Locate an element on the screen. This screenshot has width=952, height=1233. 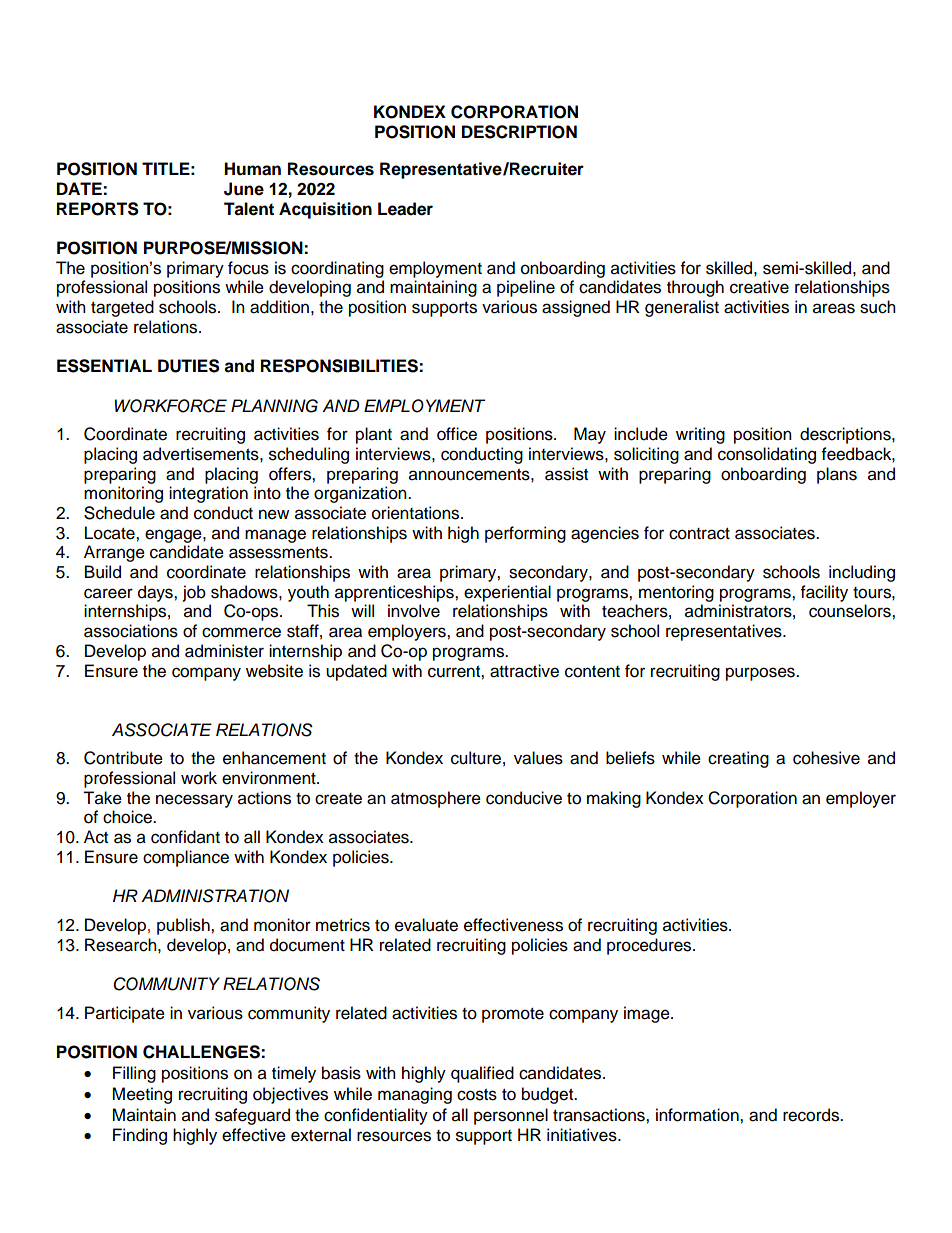
counselors is located at coordinates (851, 611).
